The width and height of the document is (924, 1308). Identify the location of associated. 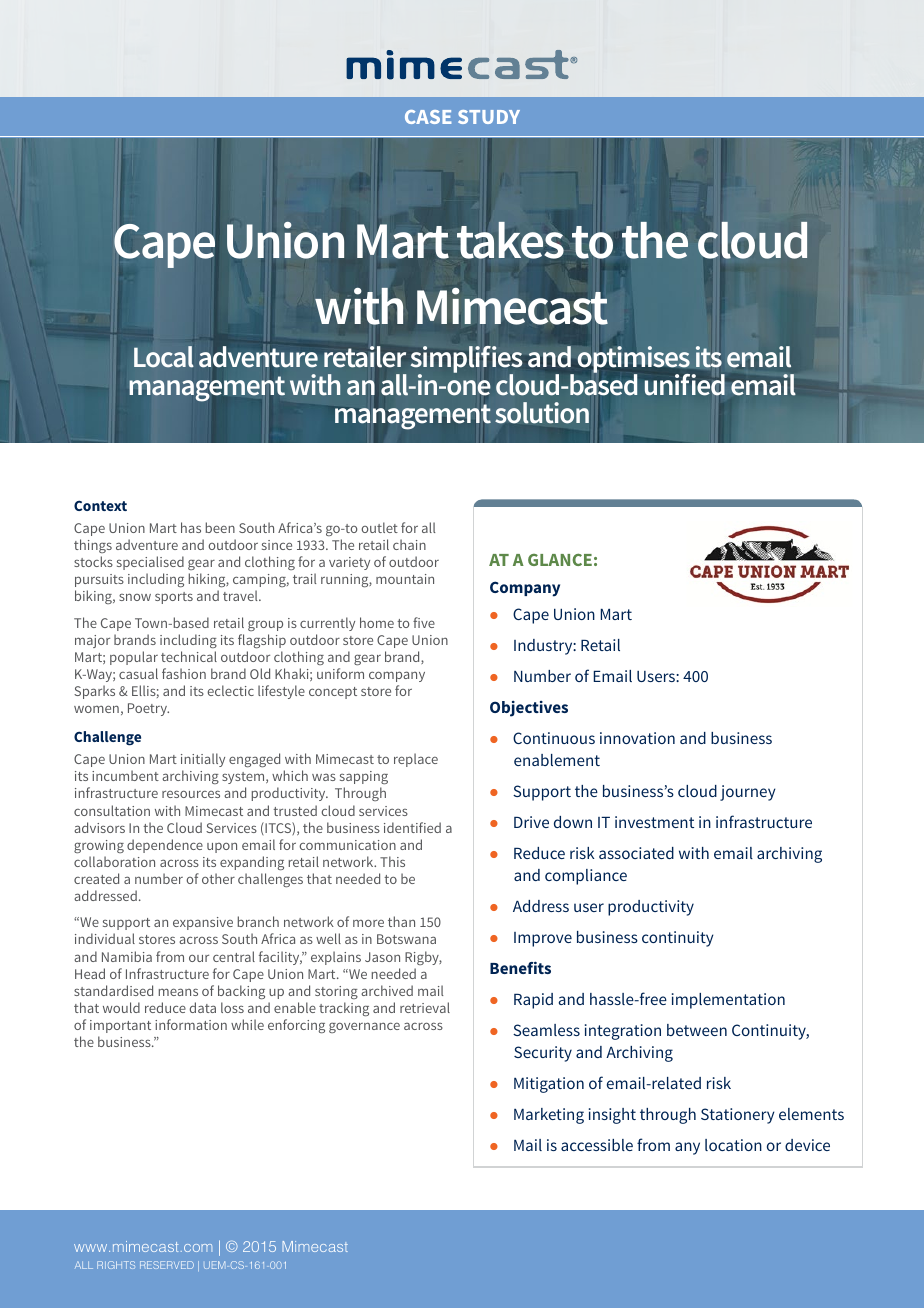
(636, 853).
